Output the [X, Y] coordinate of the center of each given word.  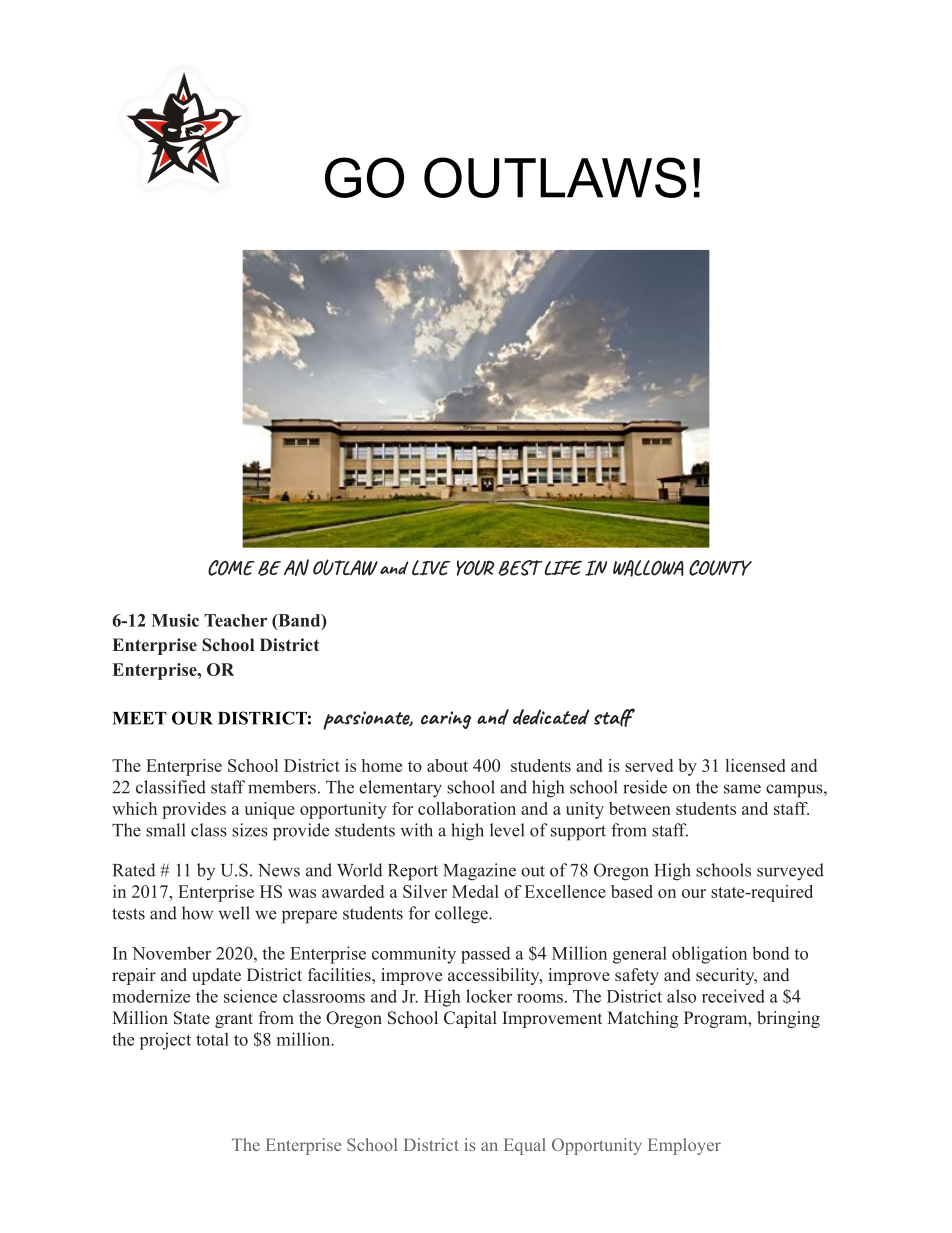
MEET [140, 718]
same [742, 789]
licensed [755, 765]
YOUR [475, 568]
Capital [470, 1019]
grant [234, 1020]
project [165, 1041]
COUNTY [720, 568]
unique [269, 810]
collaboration [467, 808]
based [632, 891]
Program [716, 1019]
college [462, 915]
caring [446, 720]
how [197, 913]
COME [231, 568]
